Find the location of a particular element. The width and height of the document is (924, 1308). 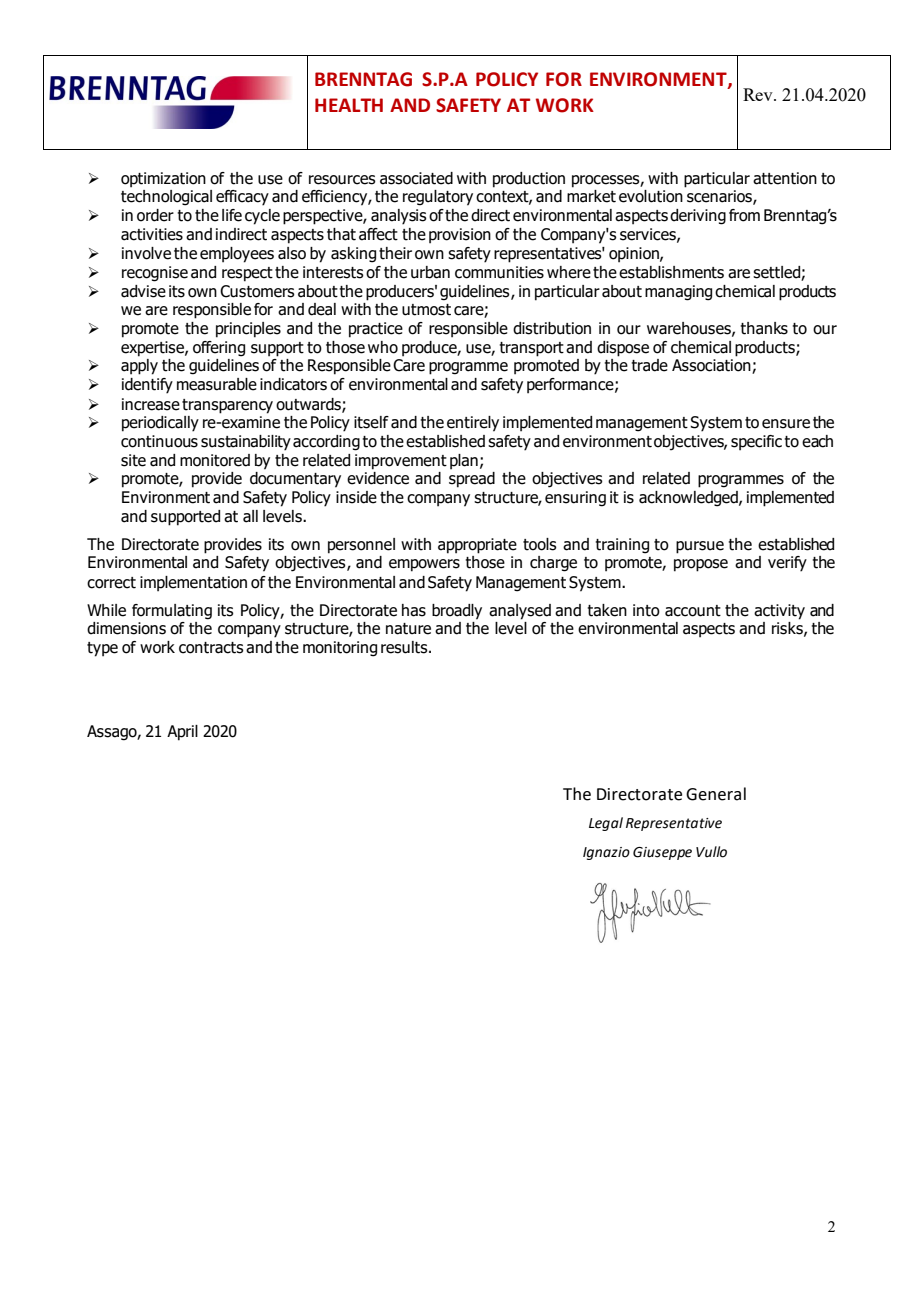

advise is located at coordinates (143, 291).
